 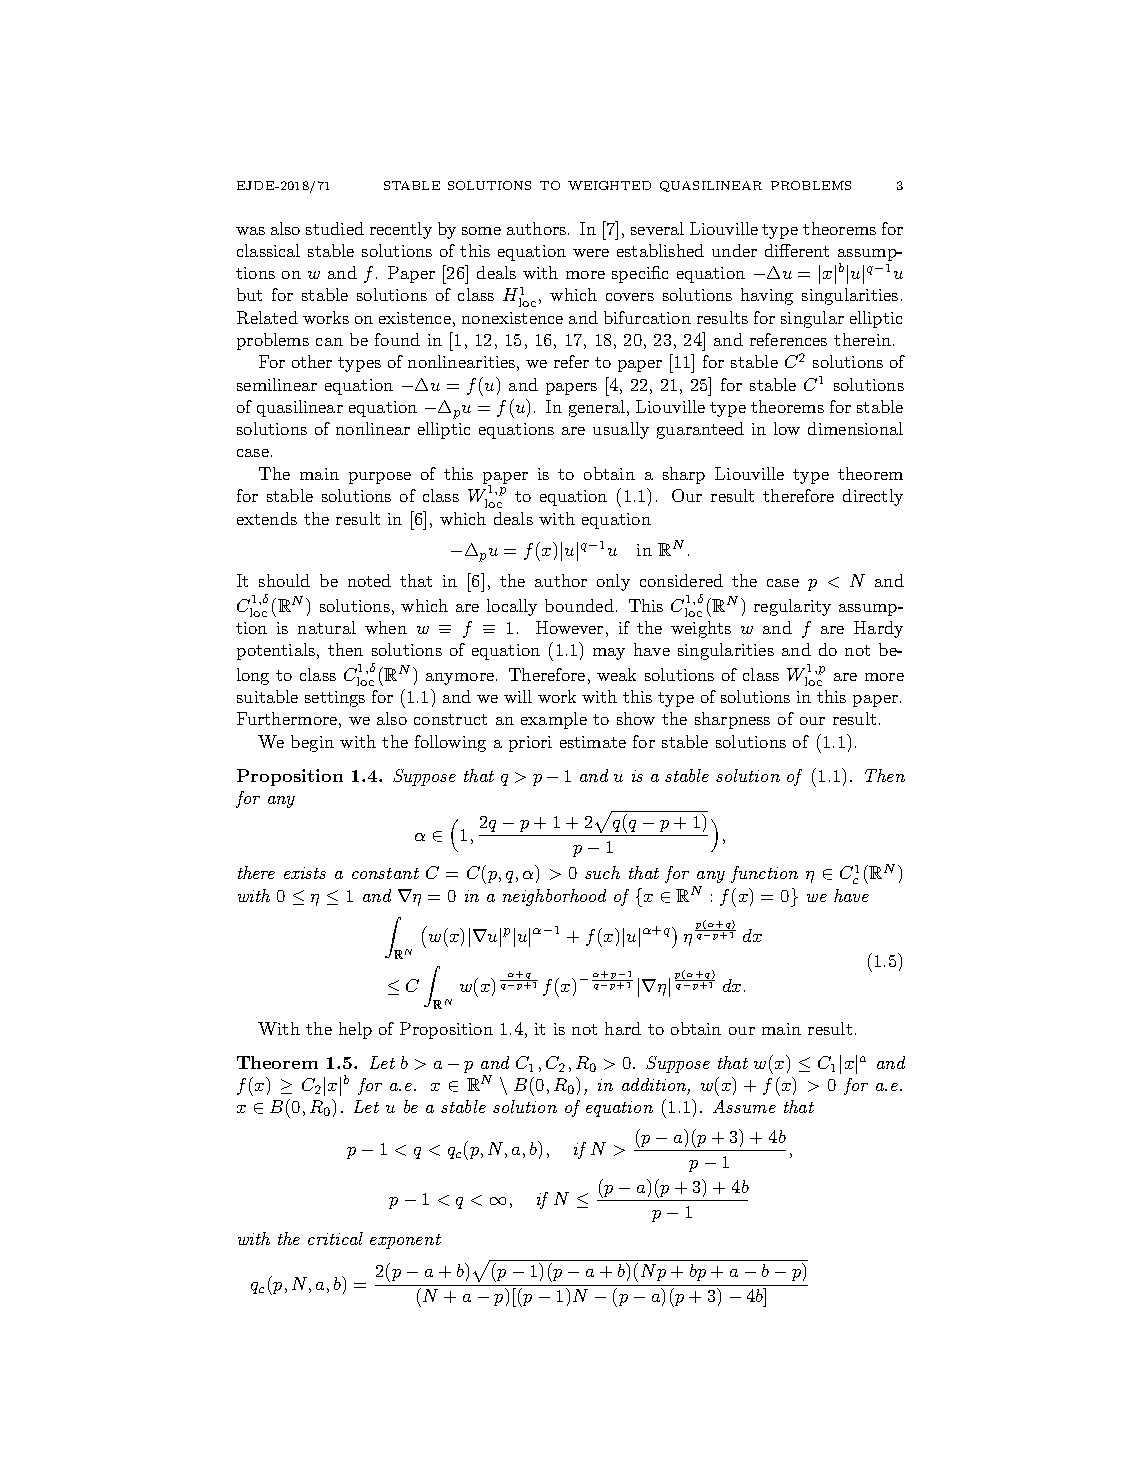 I want to click on such, so click(x=602, y=872).
